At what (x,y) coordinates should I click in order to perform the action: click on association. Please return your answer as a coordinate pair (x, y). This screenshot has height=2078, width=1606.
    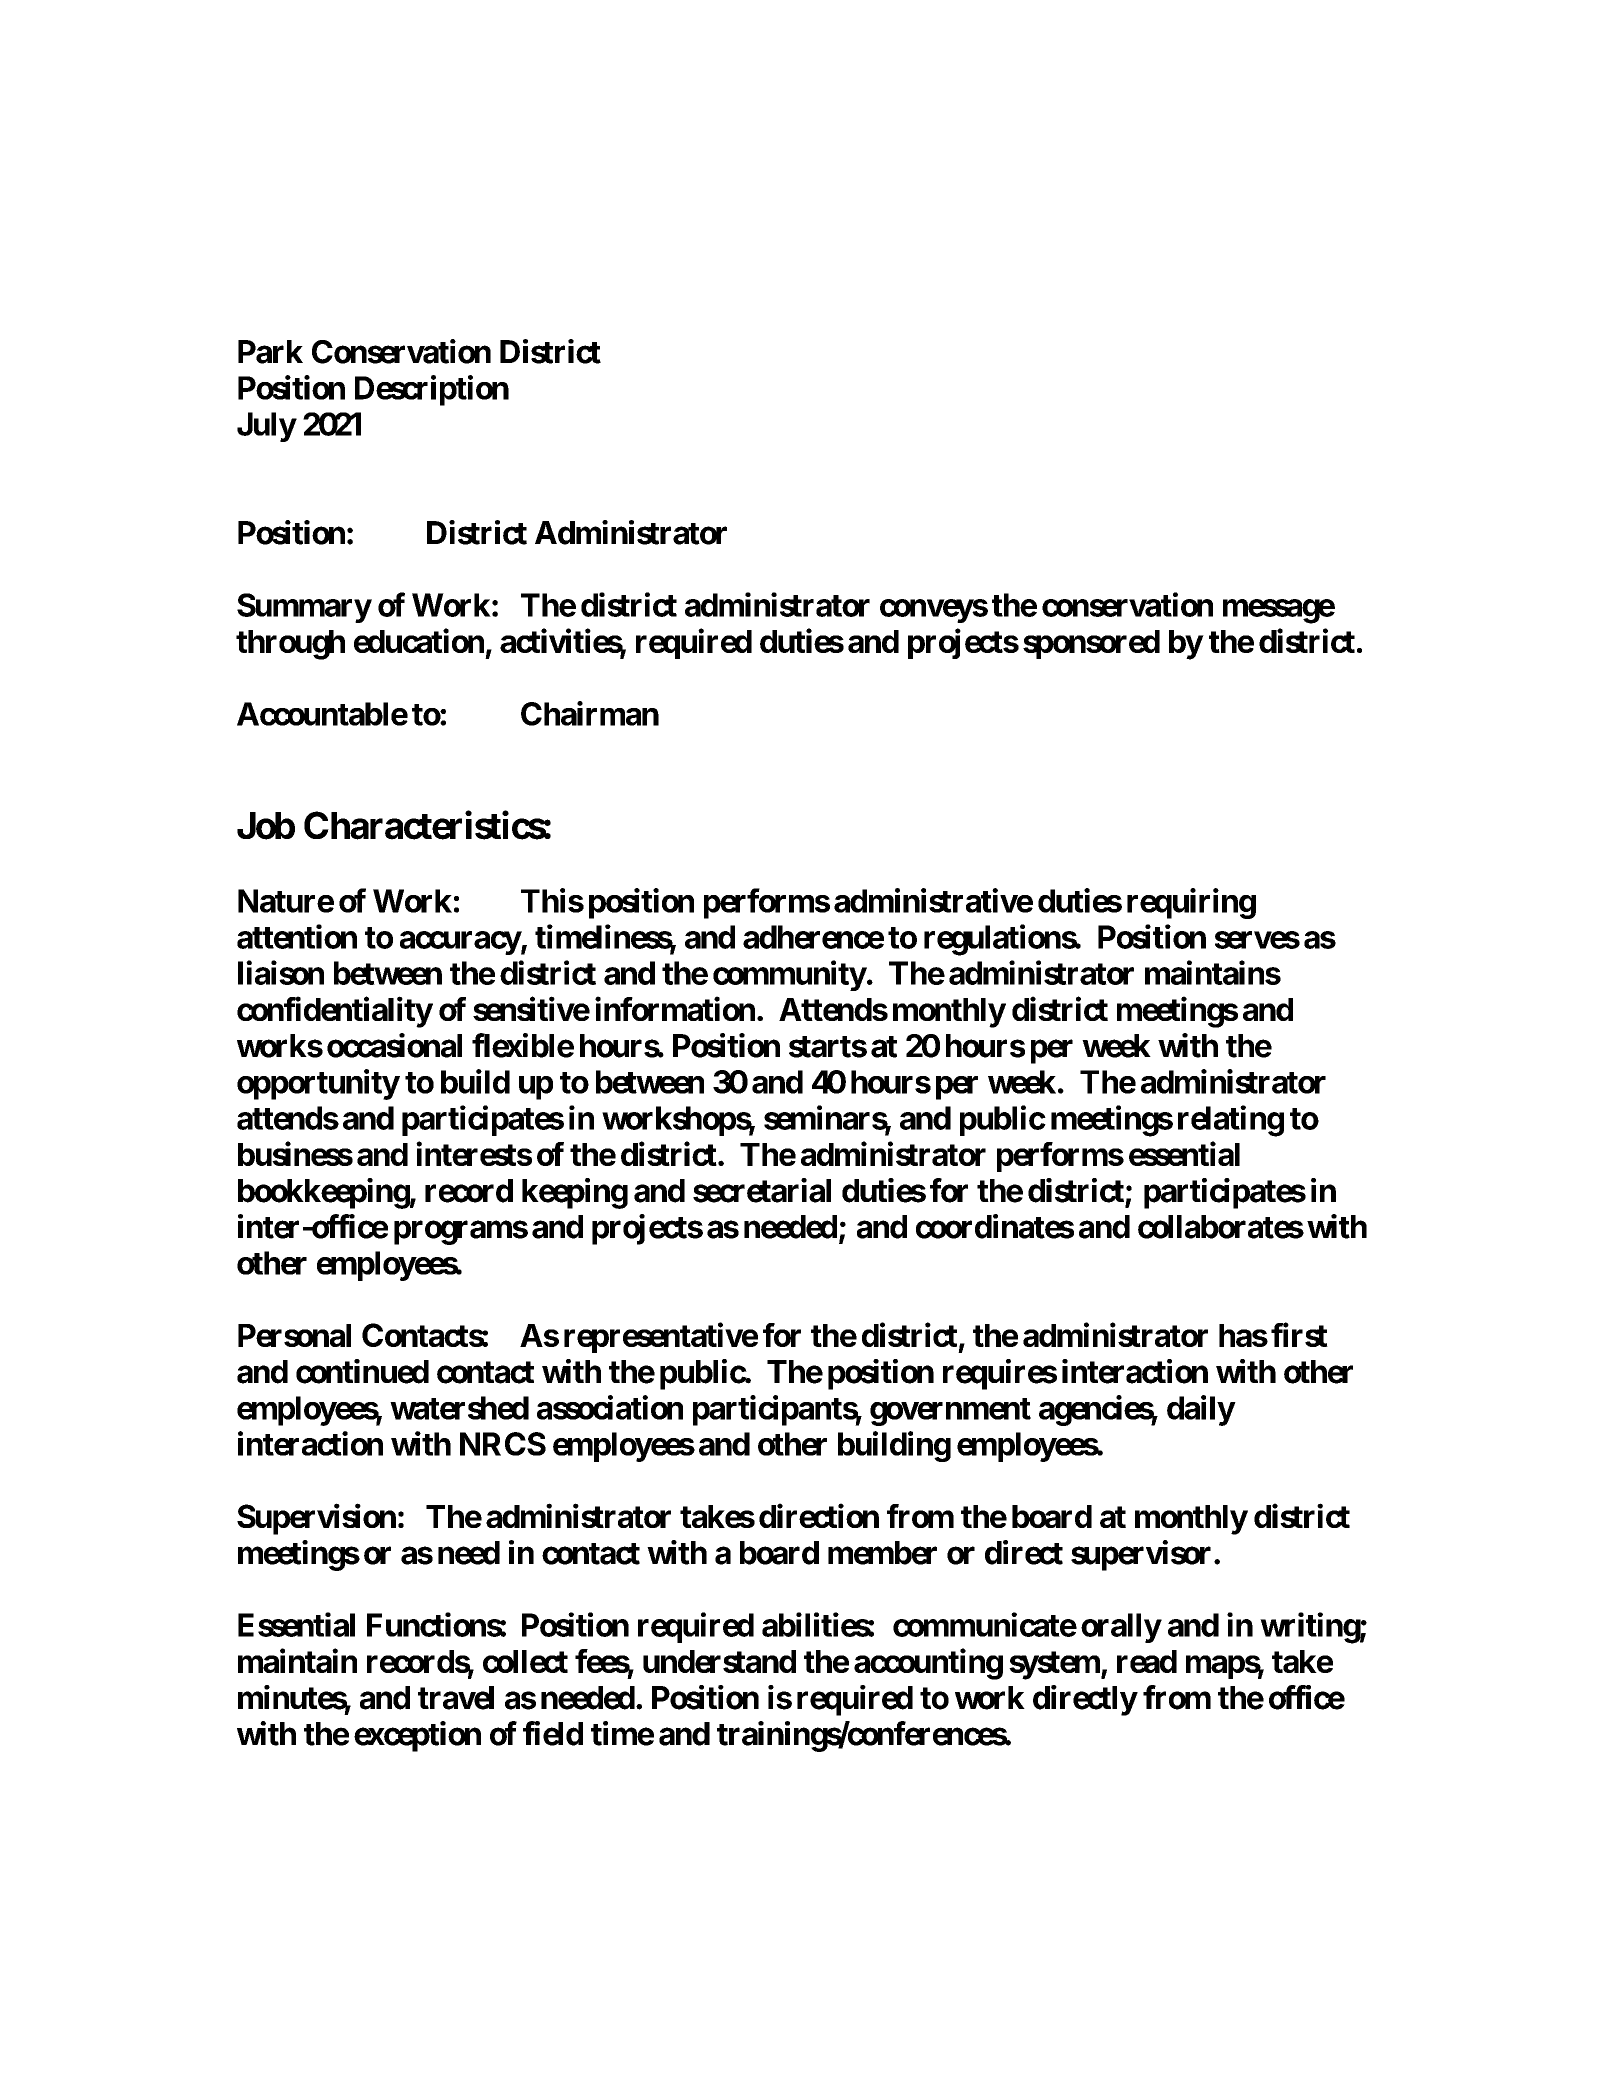
    Looking at the image, I should click on (610, 1407).
